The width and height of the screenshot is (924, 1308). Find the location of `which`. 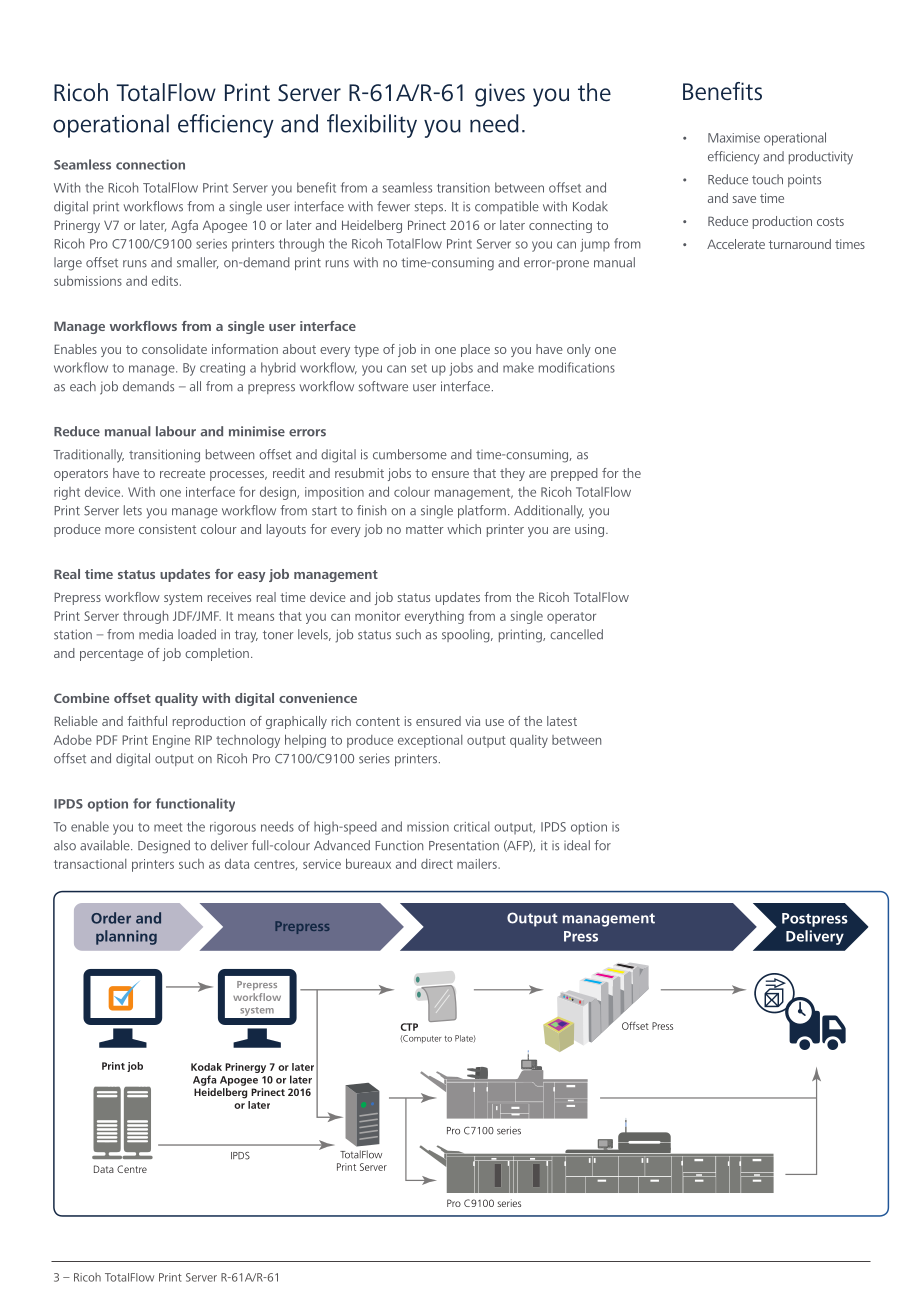

which is located at coordinates (464, 529).
